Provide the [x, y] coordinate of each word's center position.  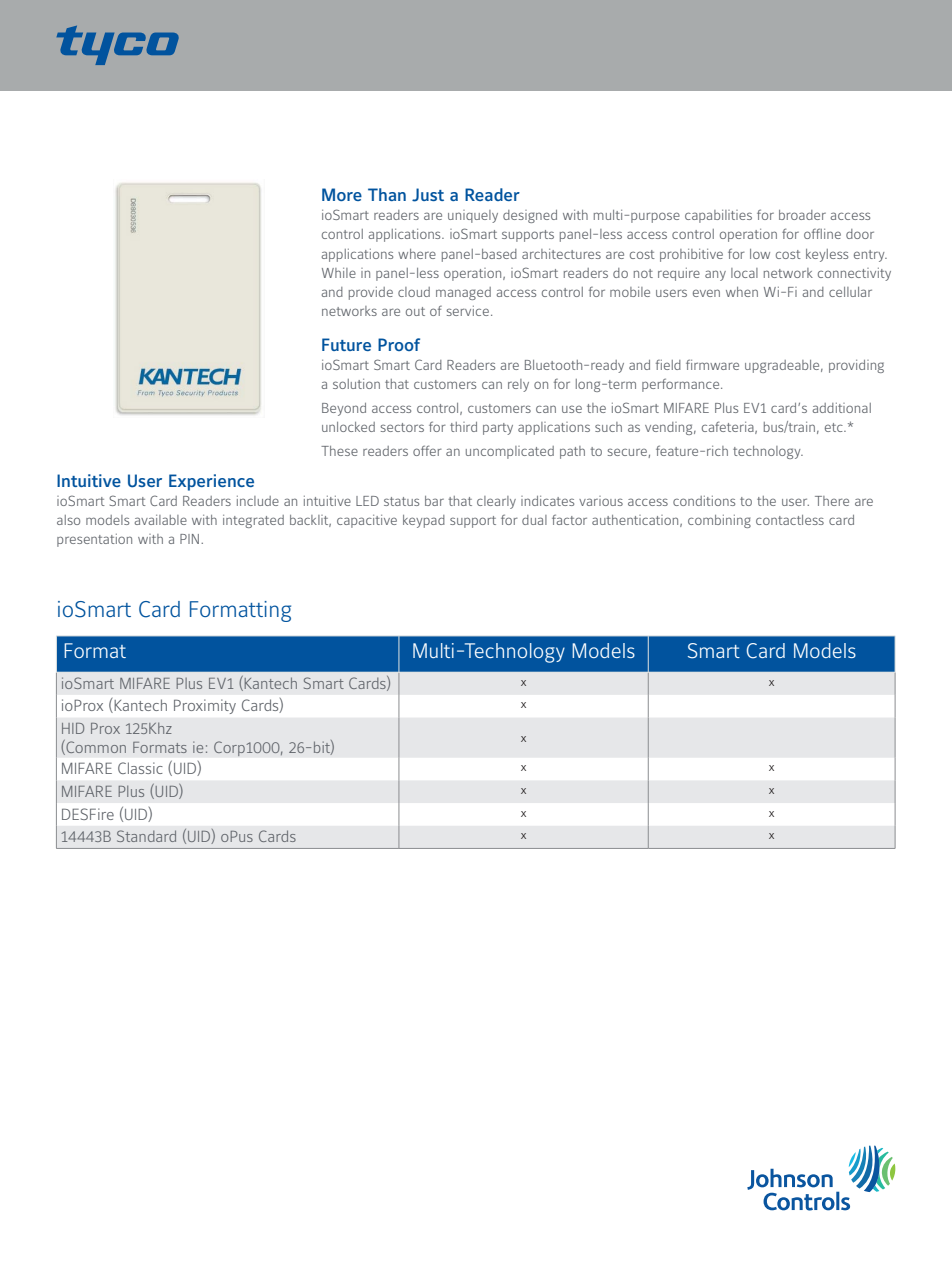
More [342, 194]
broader [802, 215]
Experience [211, 482]
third [463, 427]
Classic [140, 768]
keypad [424, 521]
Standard [146, 836]
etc [835, 427]
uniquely [473, 216]
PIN [191, 539]
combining [719, 521]
